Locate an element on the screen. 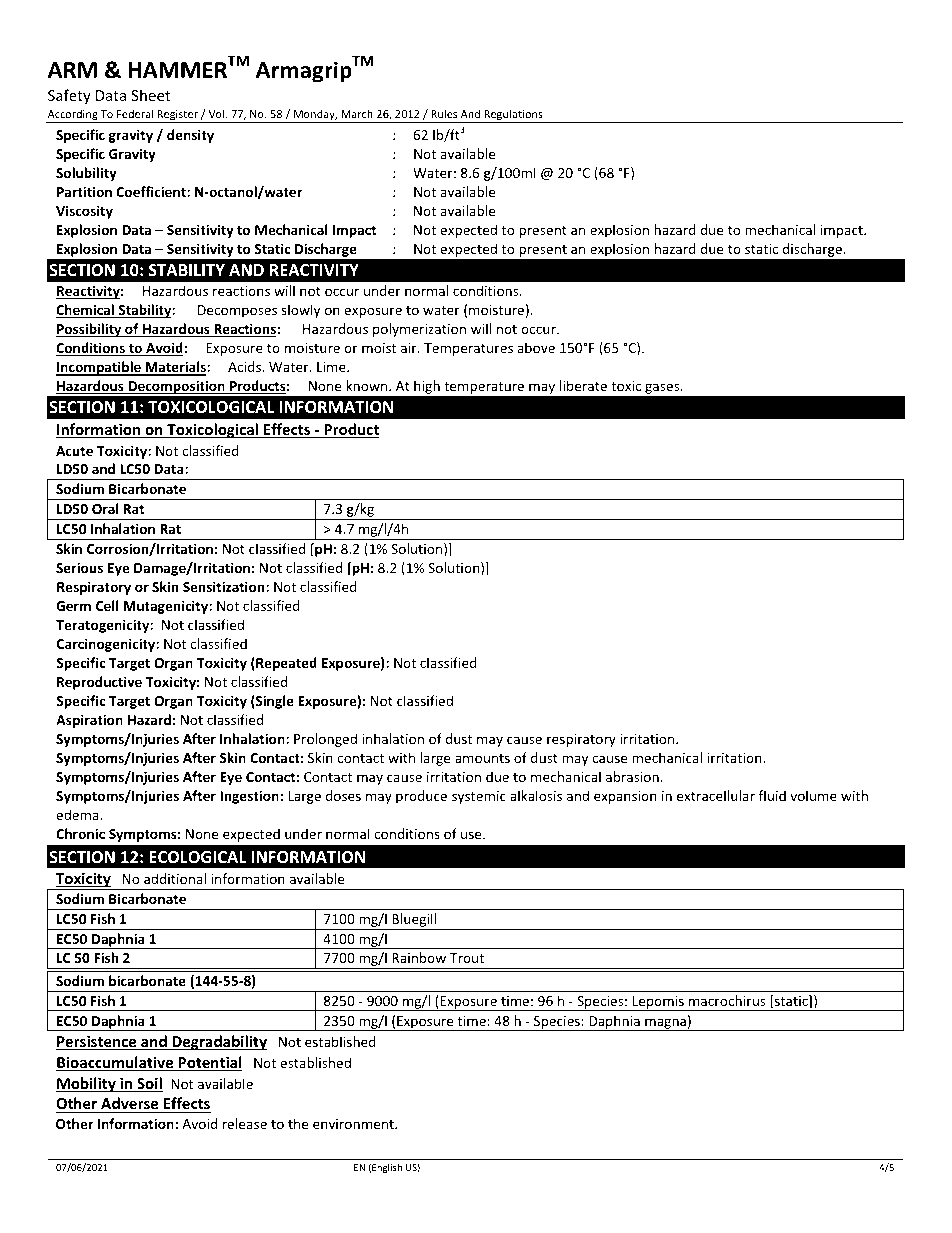  Rules is located at coordinates (444, 113).
